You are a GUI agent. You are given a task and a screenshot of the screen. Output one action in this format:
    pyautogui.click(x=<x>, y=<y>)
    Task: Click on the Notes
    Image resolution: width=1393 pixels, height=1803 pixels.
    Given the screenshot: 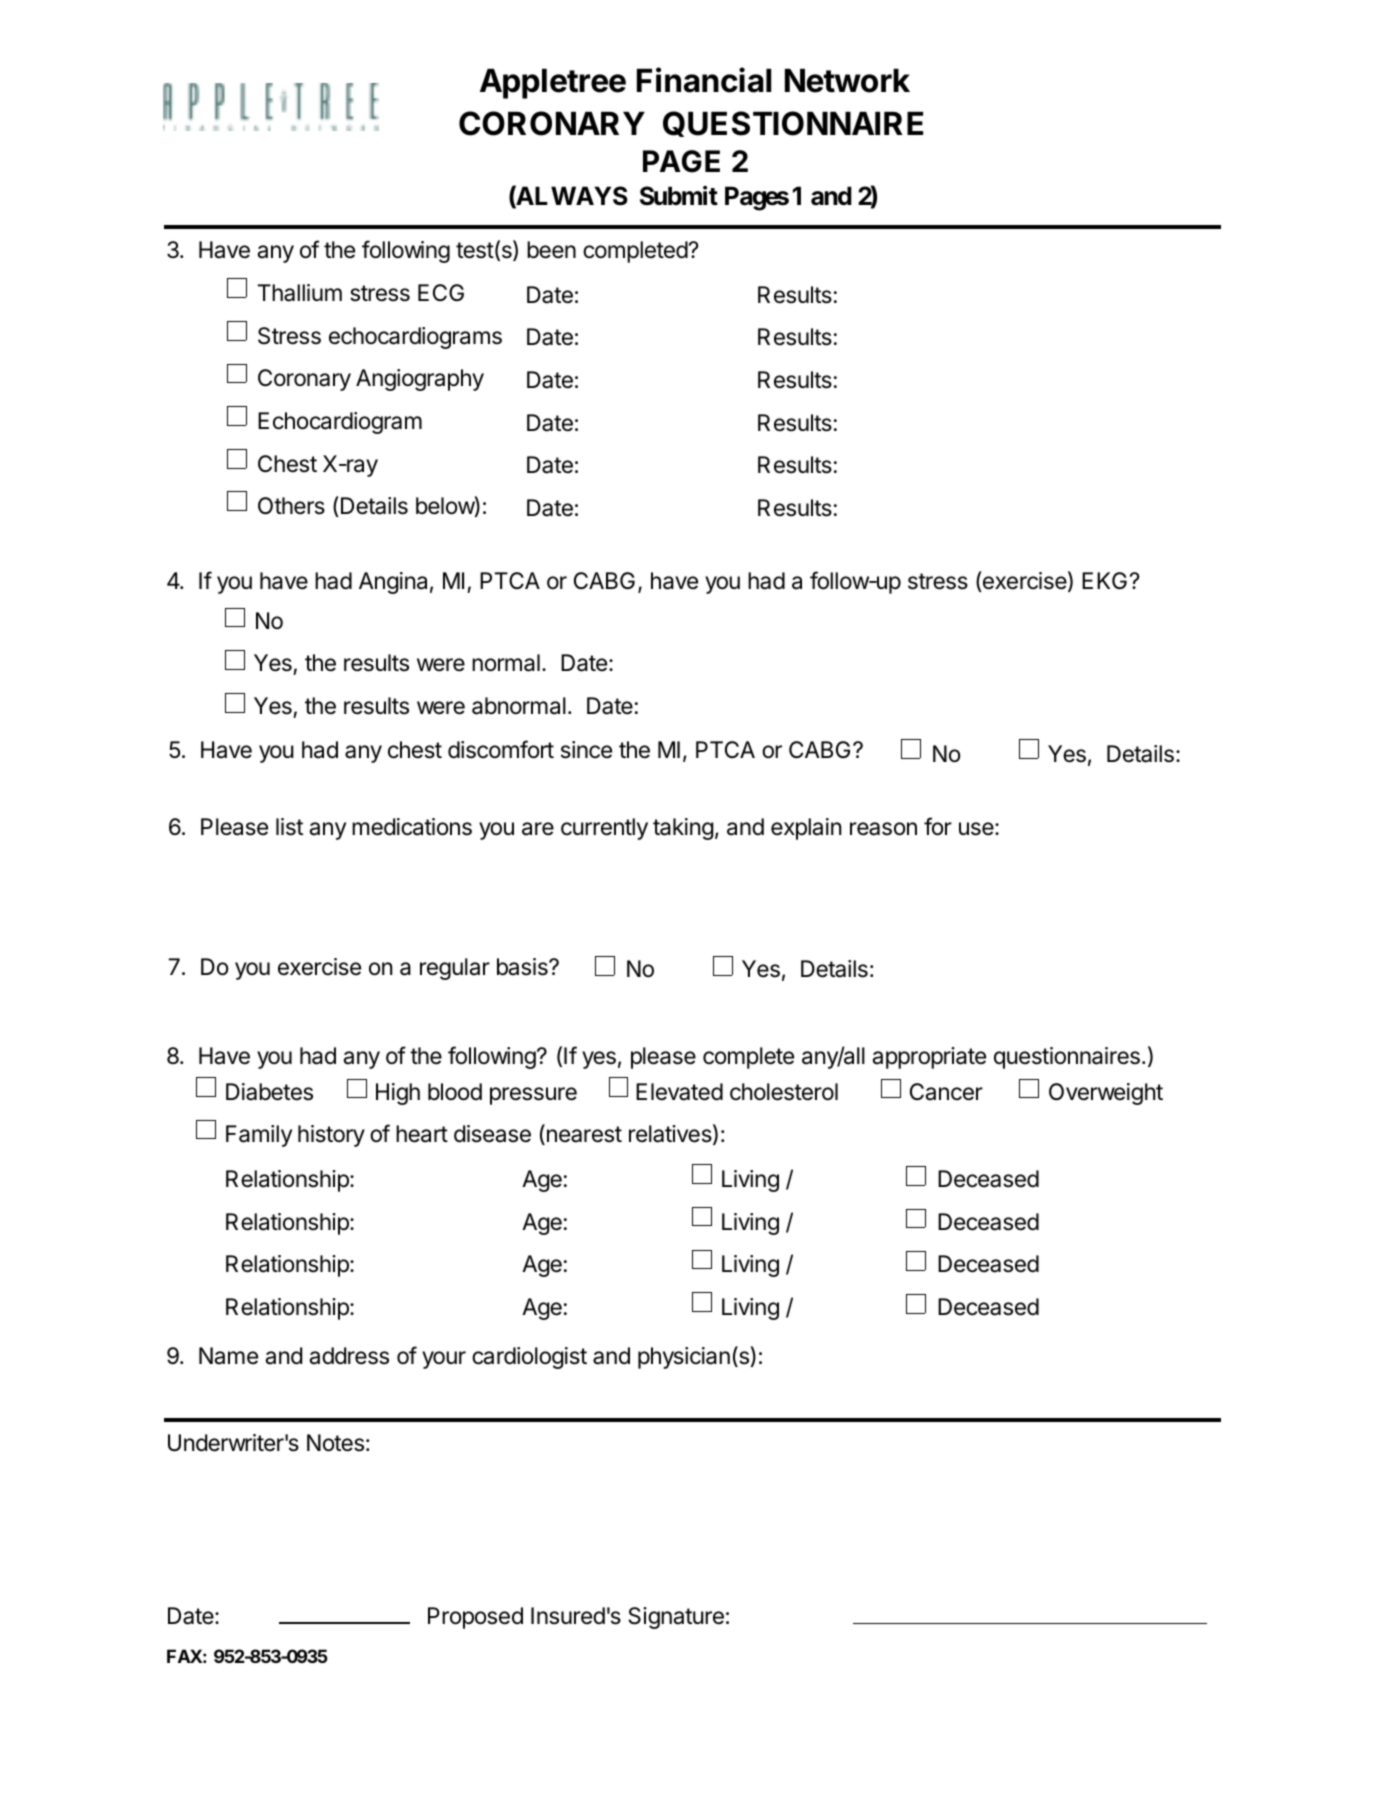 What is the action you would take?
    pyautogui.click(x=335, y=1443)
